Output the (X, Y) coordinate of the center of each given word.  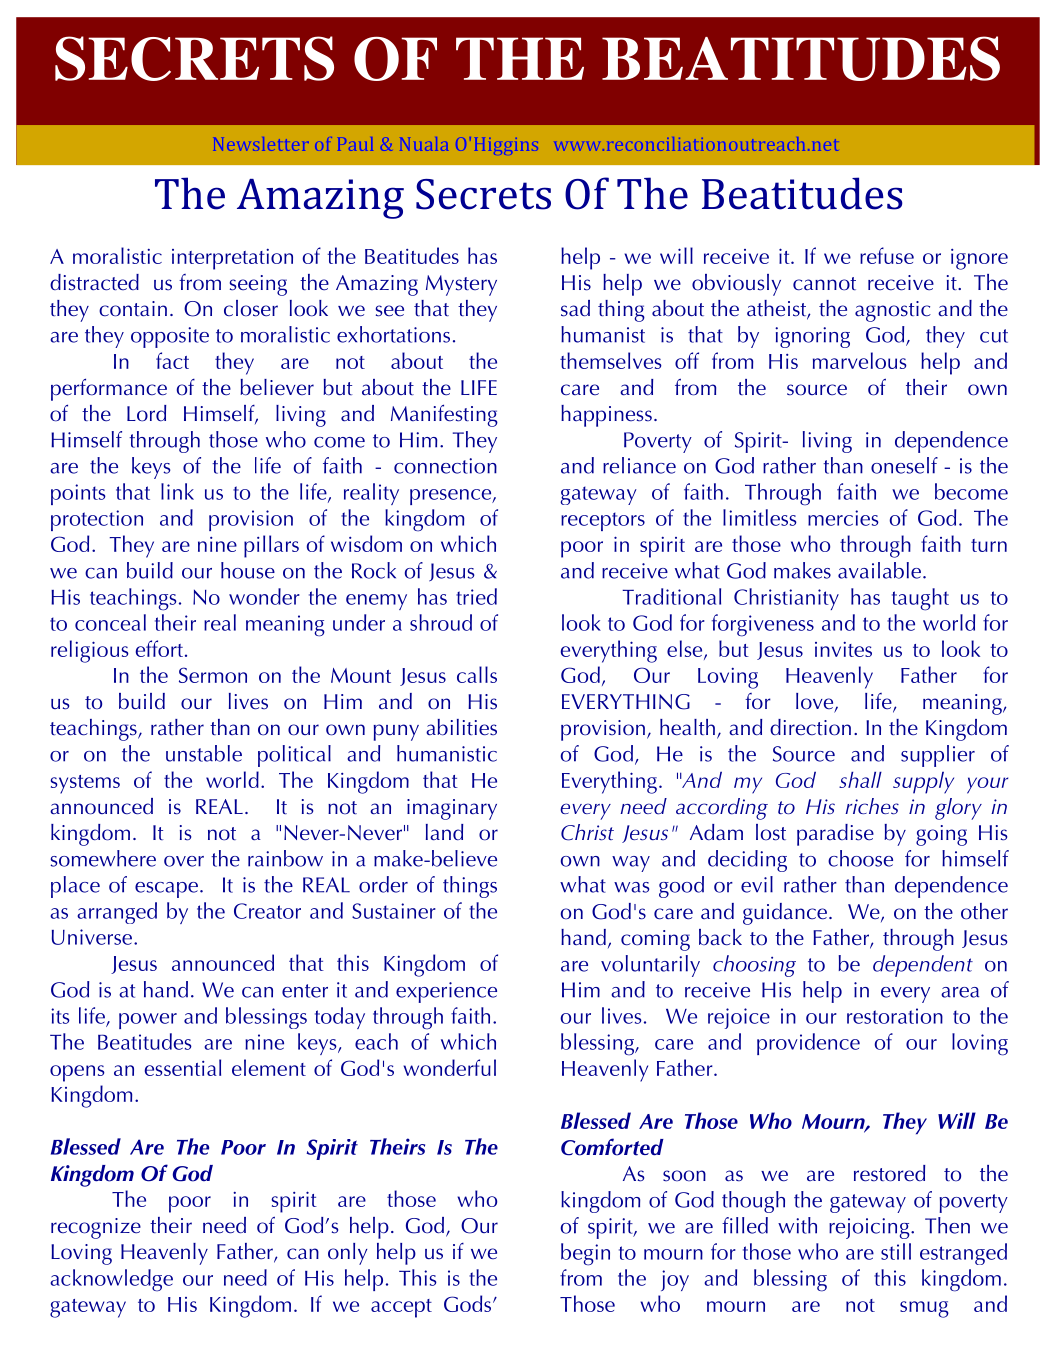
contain (133, 309)
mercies (843, 518)
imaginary (452, 809)
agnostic (893, 311)
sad (575, 308)
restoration (895, 1016)
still (896, 1251)
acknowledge (111, 1280)
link (177, 491)
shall (860, 779)
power (148, 1021)
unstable (204, 753)
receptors (603, 521)
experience (446, 992)
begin (585, 1254)
